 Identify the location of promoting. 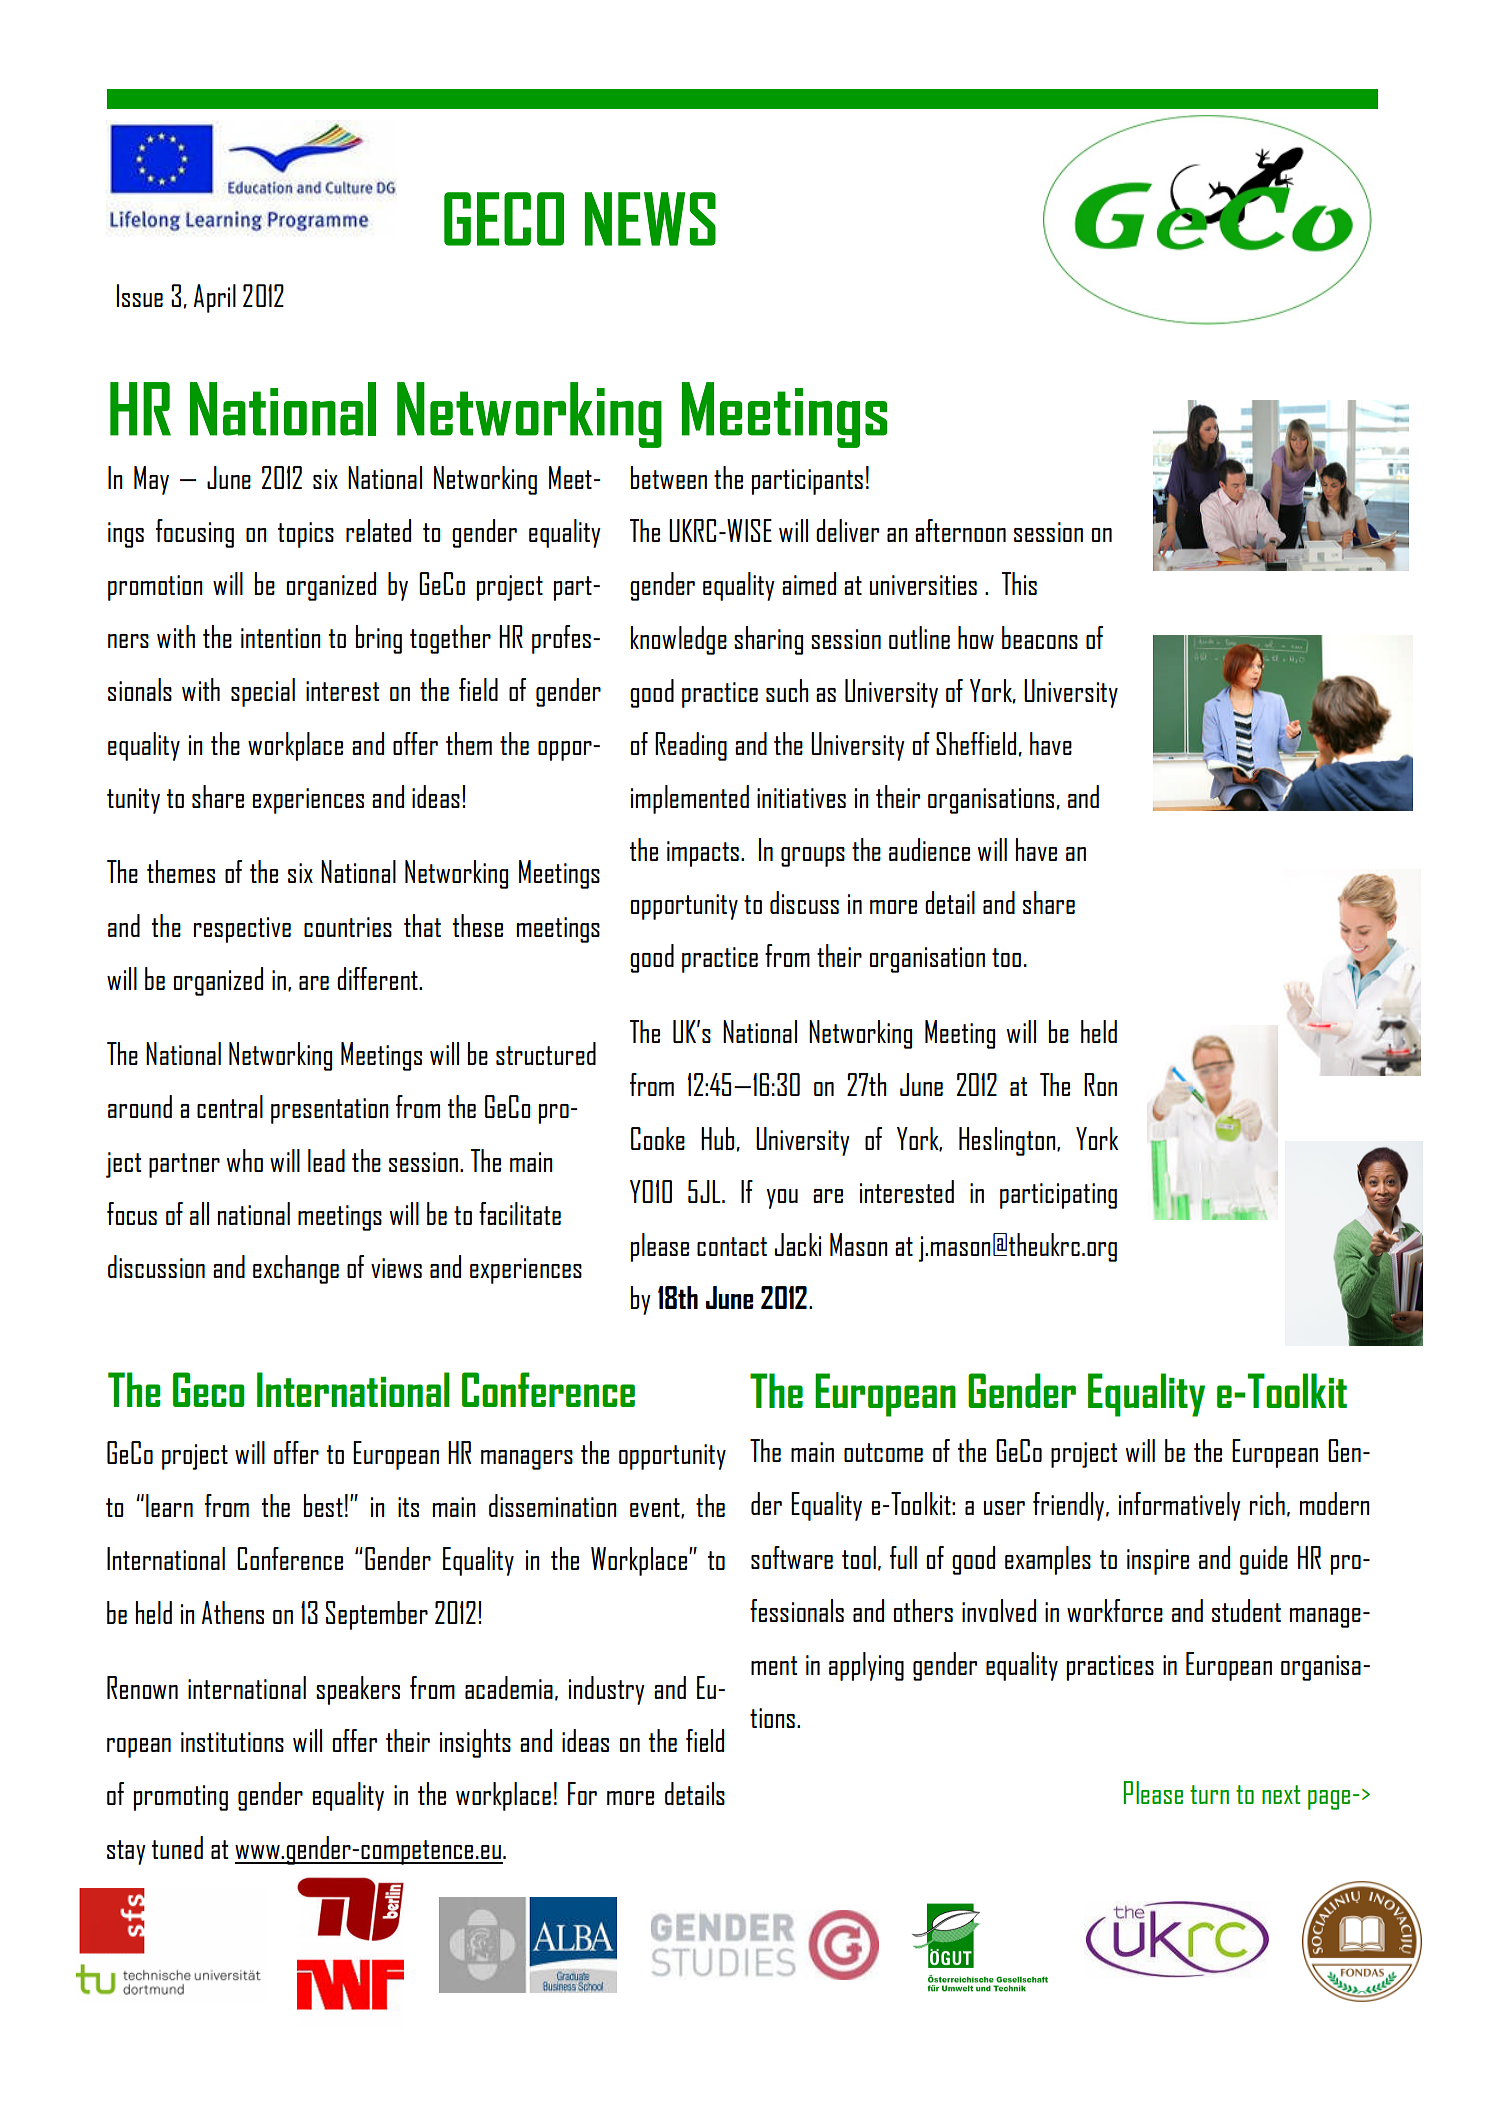
(181, 1798).
